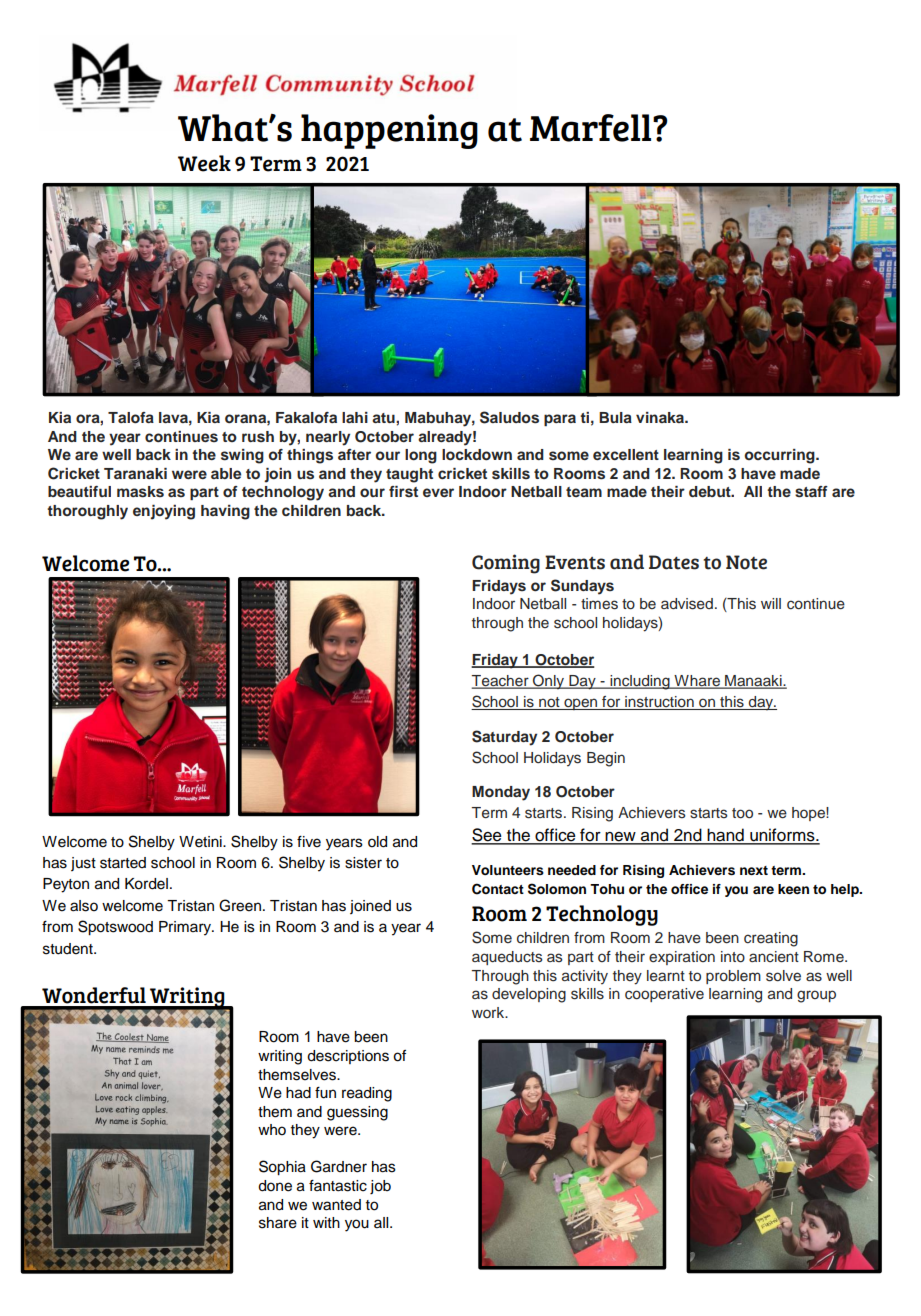 The width and height of the screenshot is (921, 1316). What do you see at coordinates (754, 870) in the screenshot?
I see `next` at bounding box center [754, 870].
